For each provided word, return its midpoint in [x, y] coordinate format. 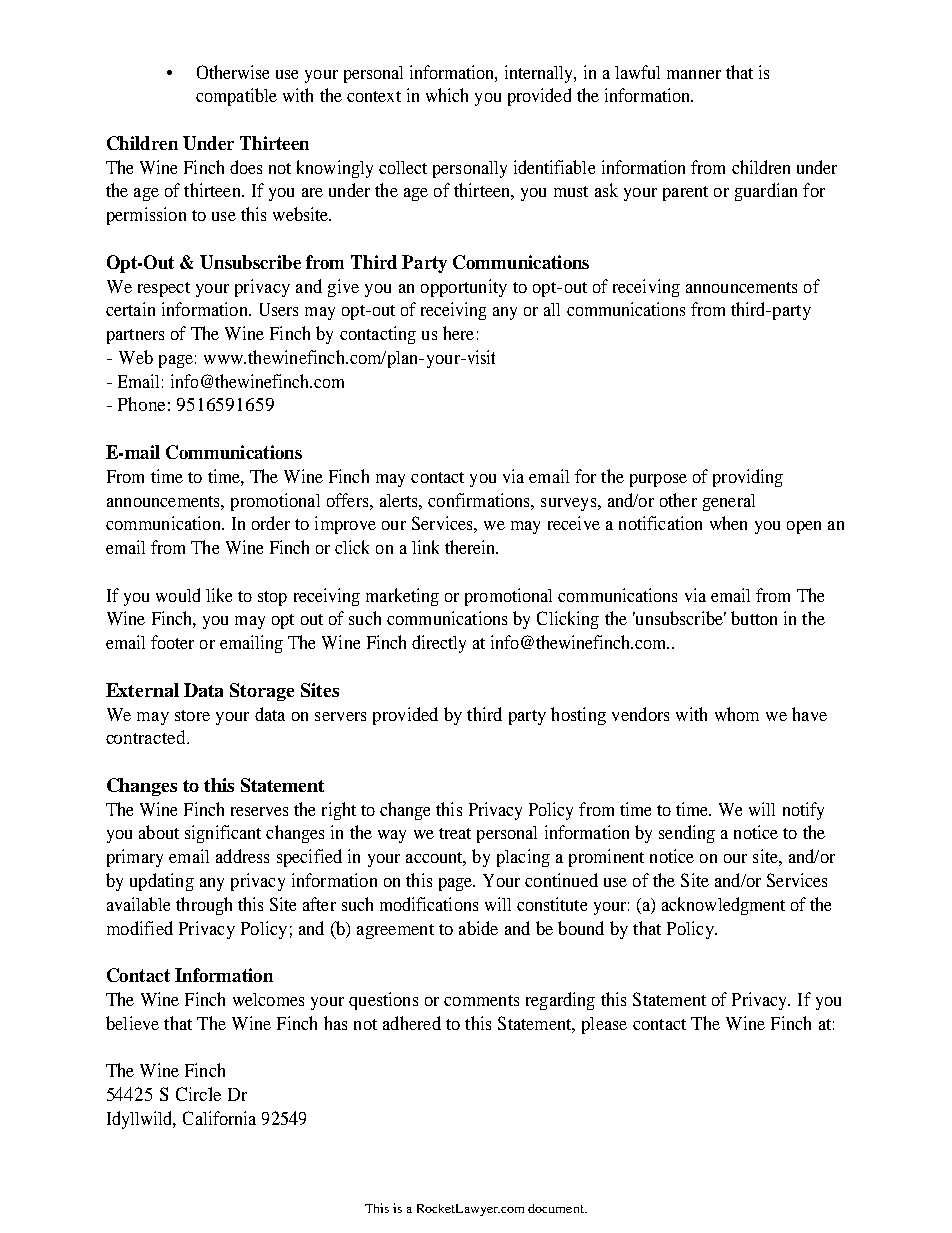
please [604, 1025]
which [447, 95]
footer [172, 642]
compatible [236, 97]
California [219, 1118]
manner [694, 74]
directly [439, 644]
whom [737, 714]
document [557, 1208]
